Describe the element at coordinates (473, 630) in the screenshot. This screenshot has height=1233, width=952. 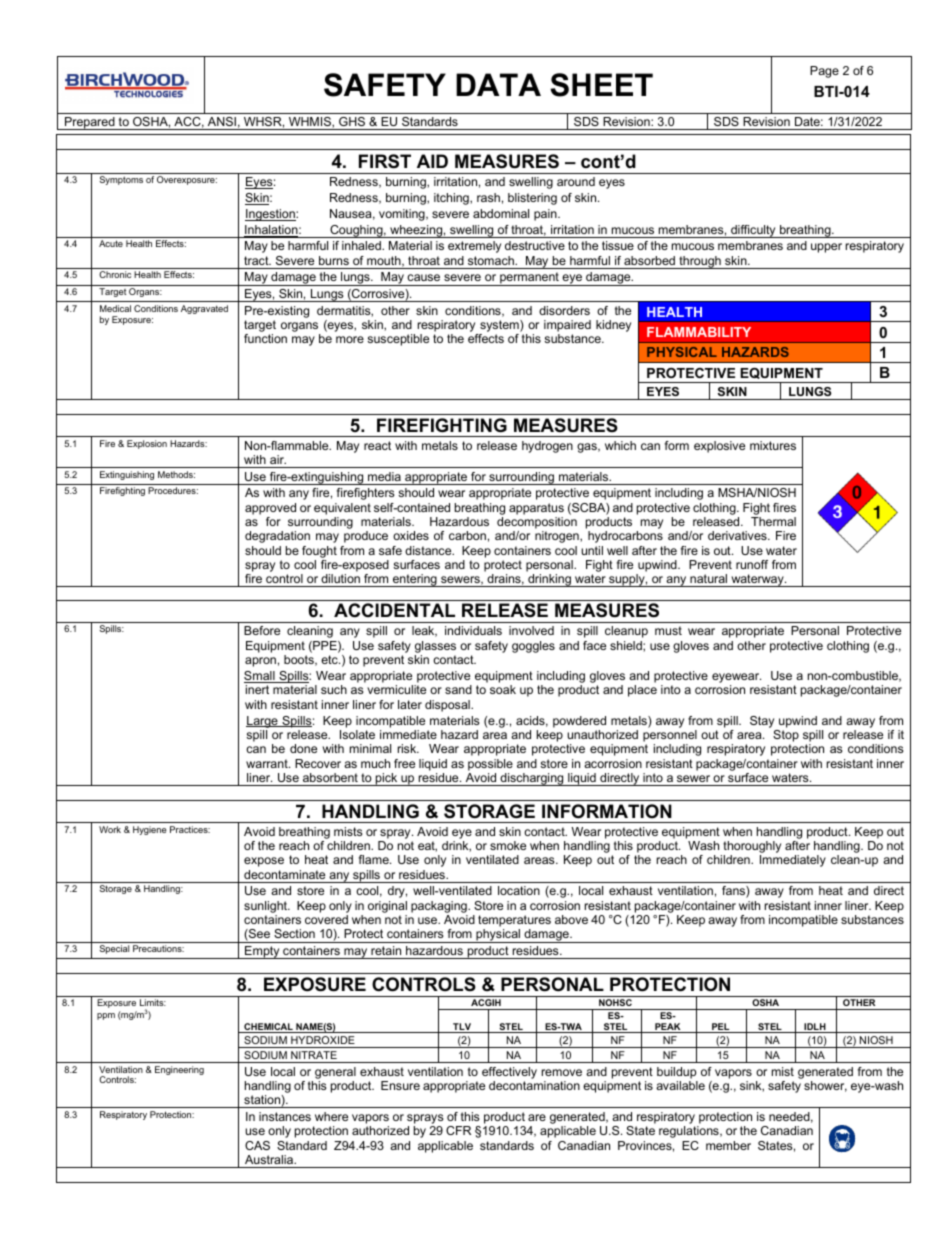
I see `individuals` at that location.
